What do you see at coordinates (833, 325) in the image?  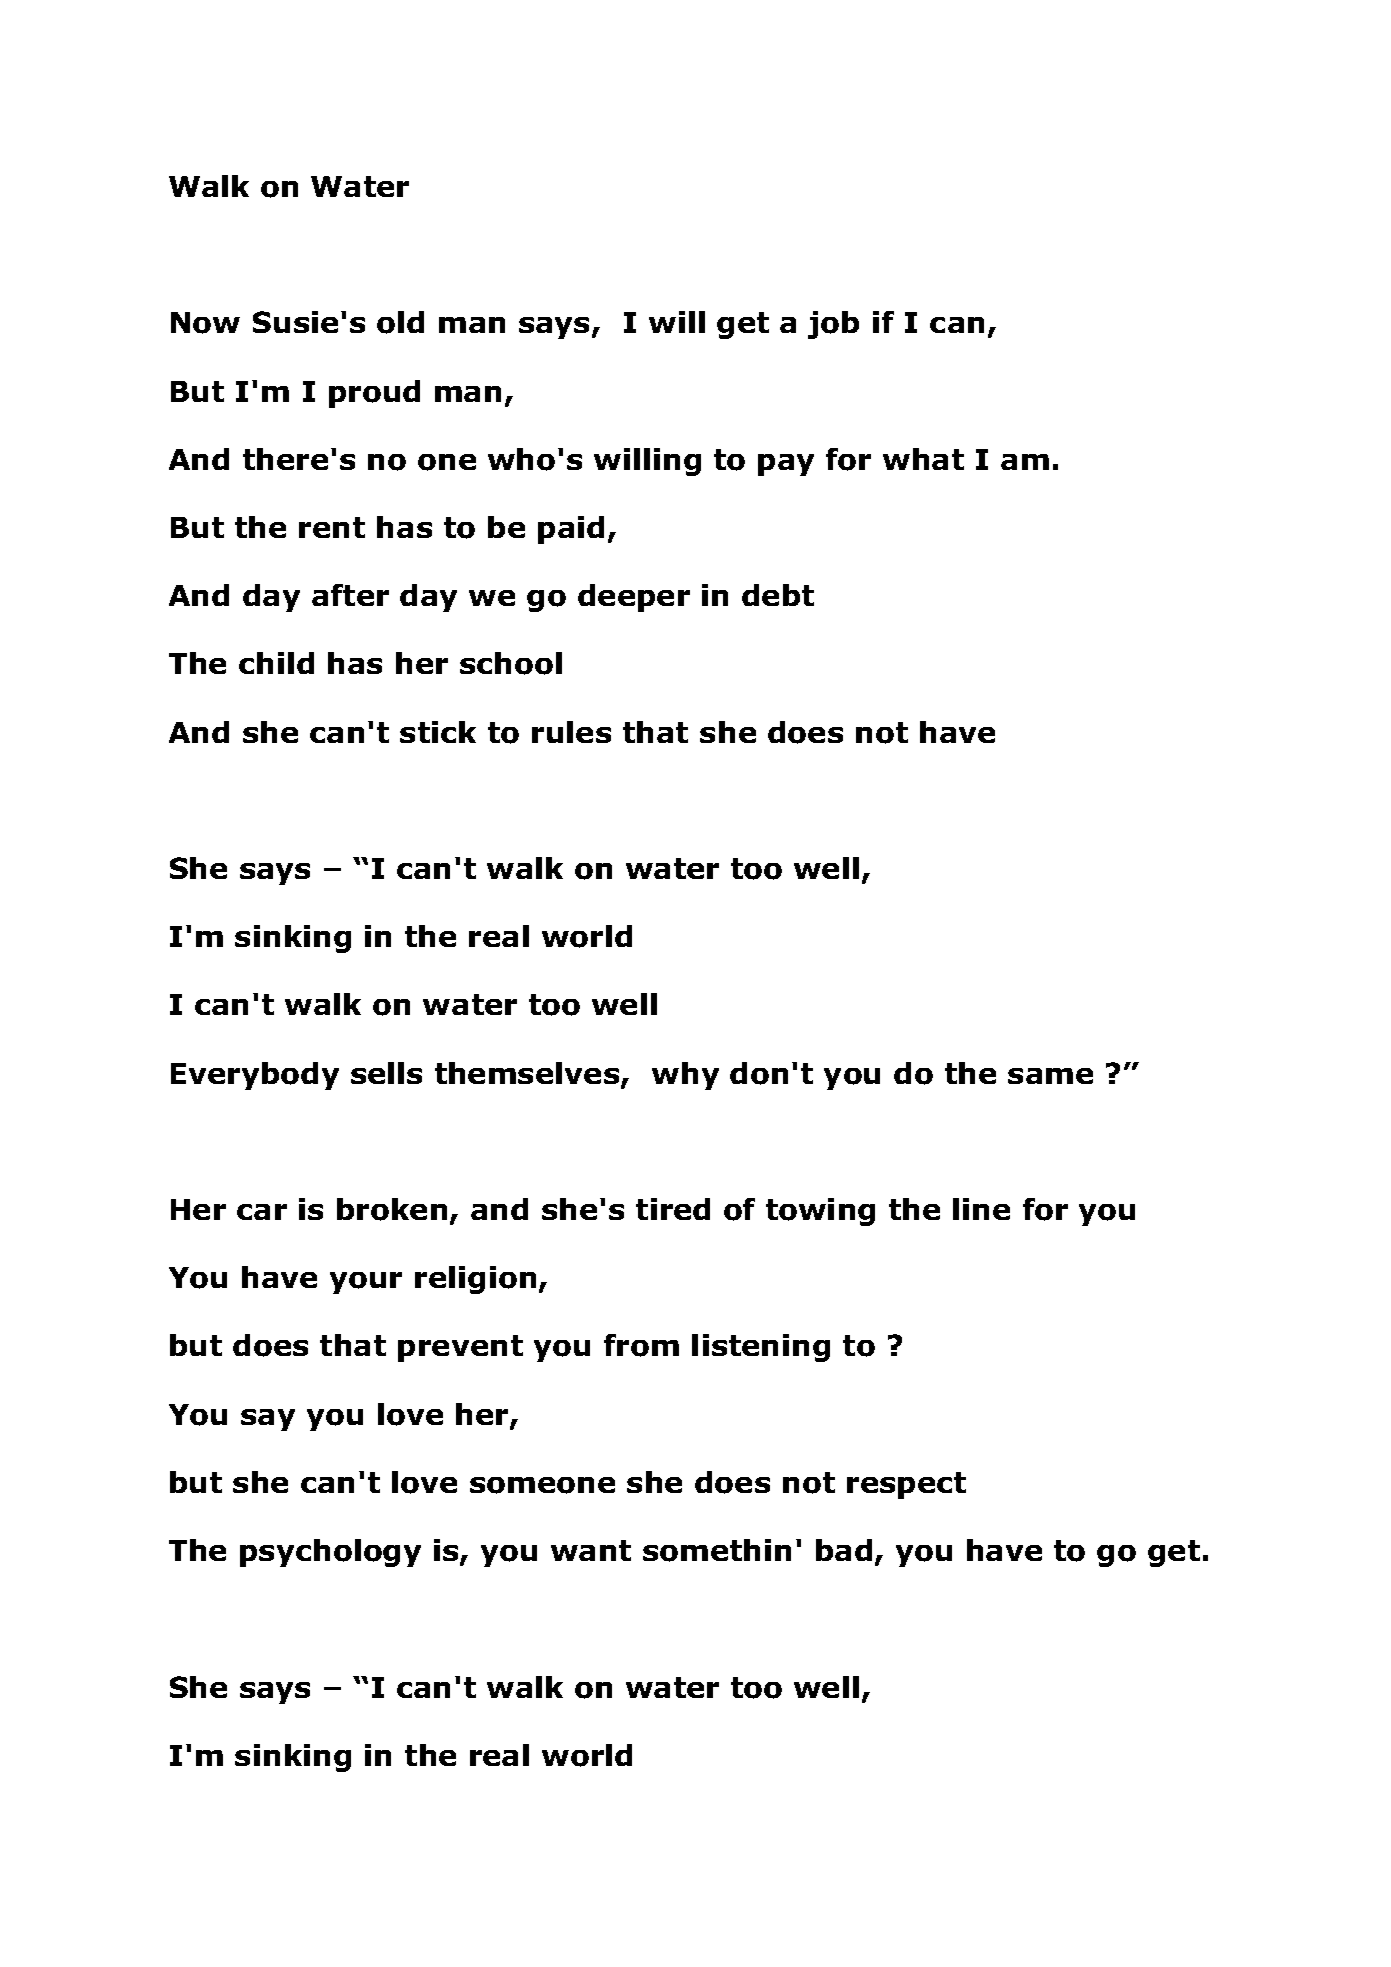 I see `job` at bounding box center [833, 325].
